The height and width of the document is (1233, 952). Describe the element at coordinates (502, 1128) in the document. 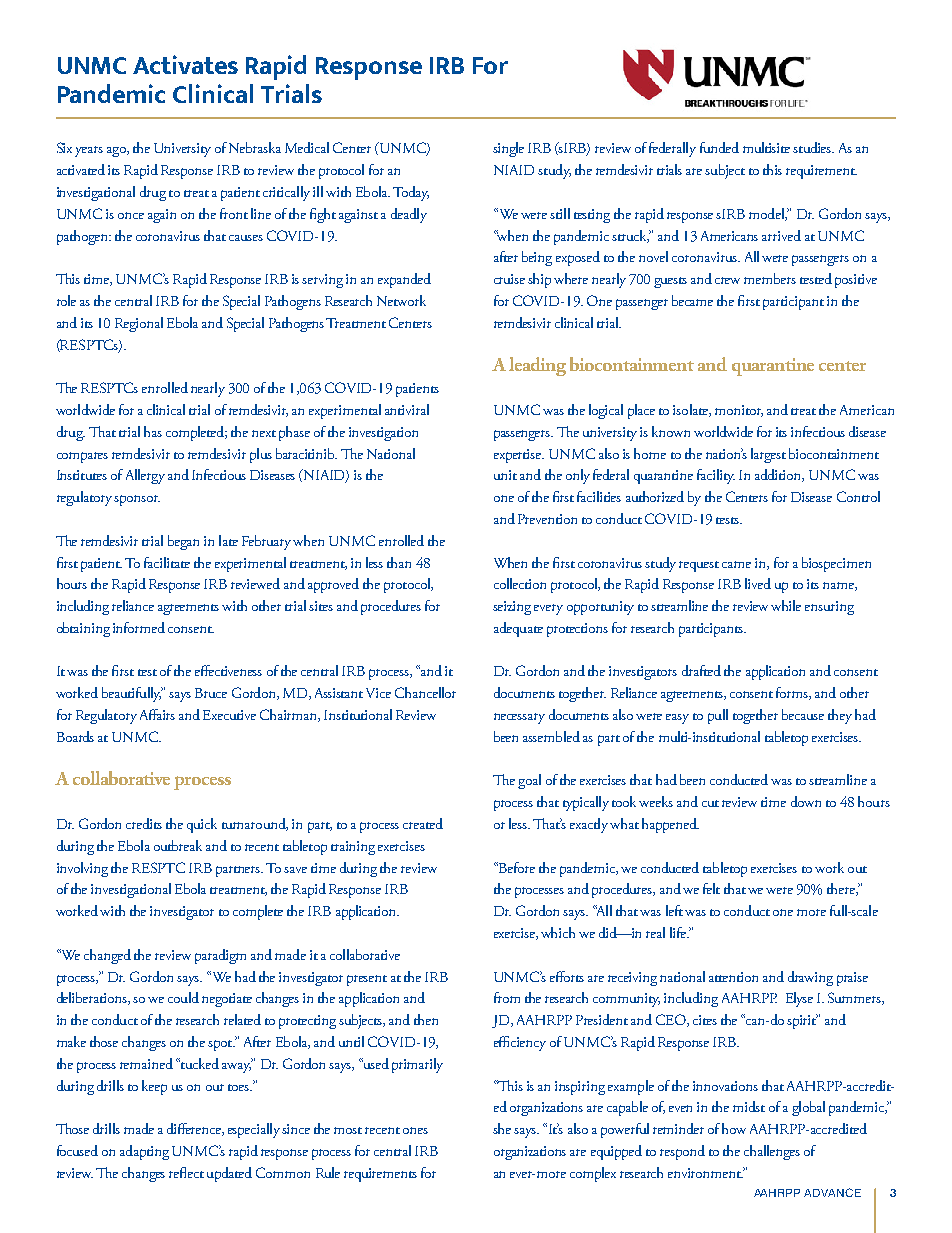

I see `she` at that location.
